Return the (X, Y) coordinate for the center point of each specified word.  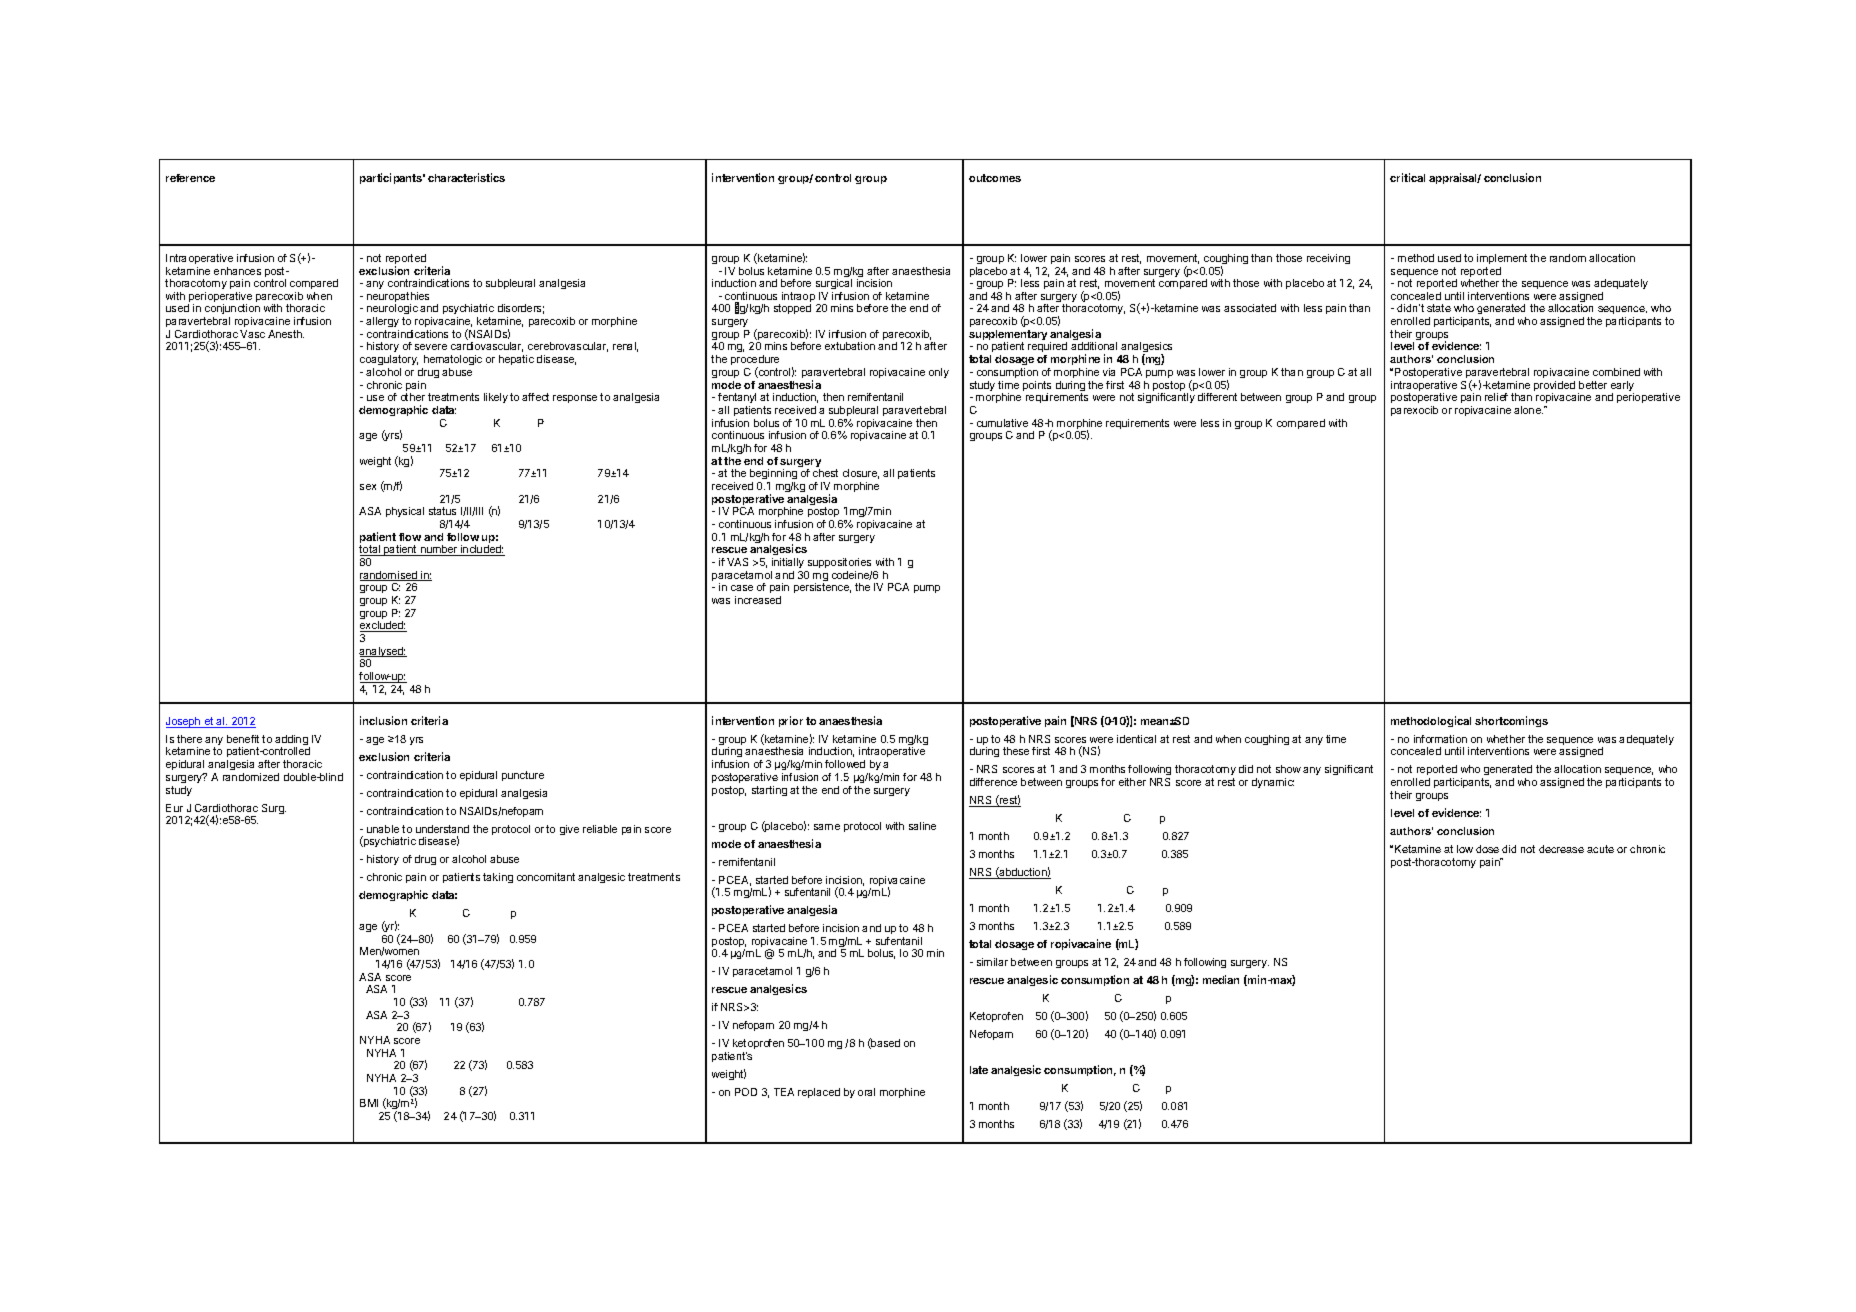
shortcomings (1511, 721)
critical (1407, 177)
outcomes (995, 178)
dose (1487, 849)
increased (758, 600)
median (1221, 979)
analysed (382, 653)
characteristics (466, 177)
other (413, 397)
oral (866, 1092)
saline (922, 826)
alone (1528, 410)
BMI (369, 1103)
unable (383, 829)
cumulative (1002, 423)
